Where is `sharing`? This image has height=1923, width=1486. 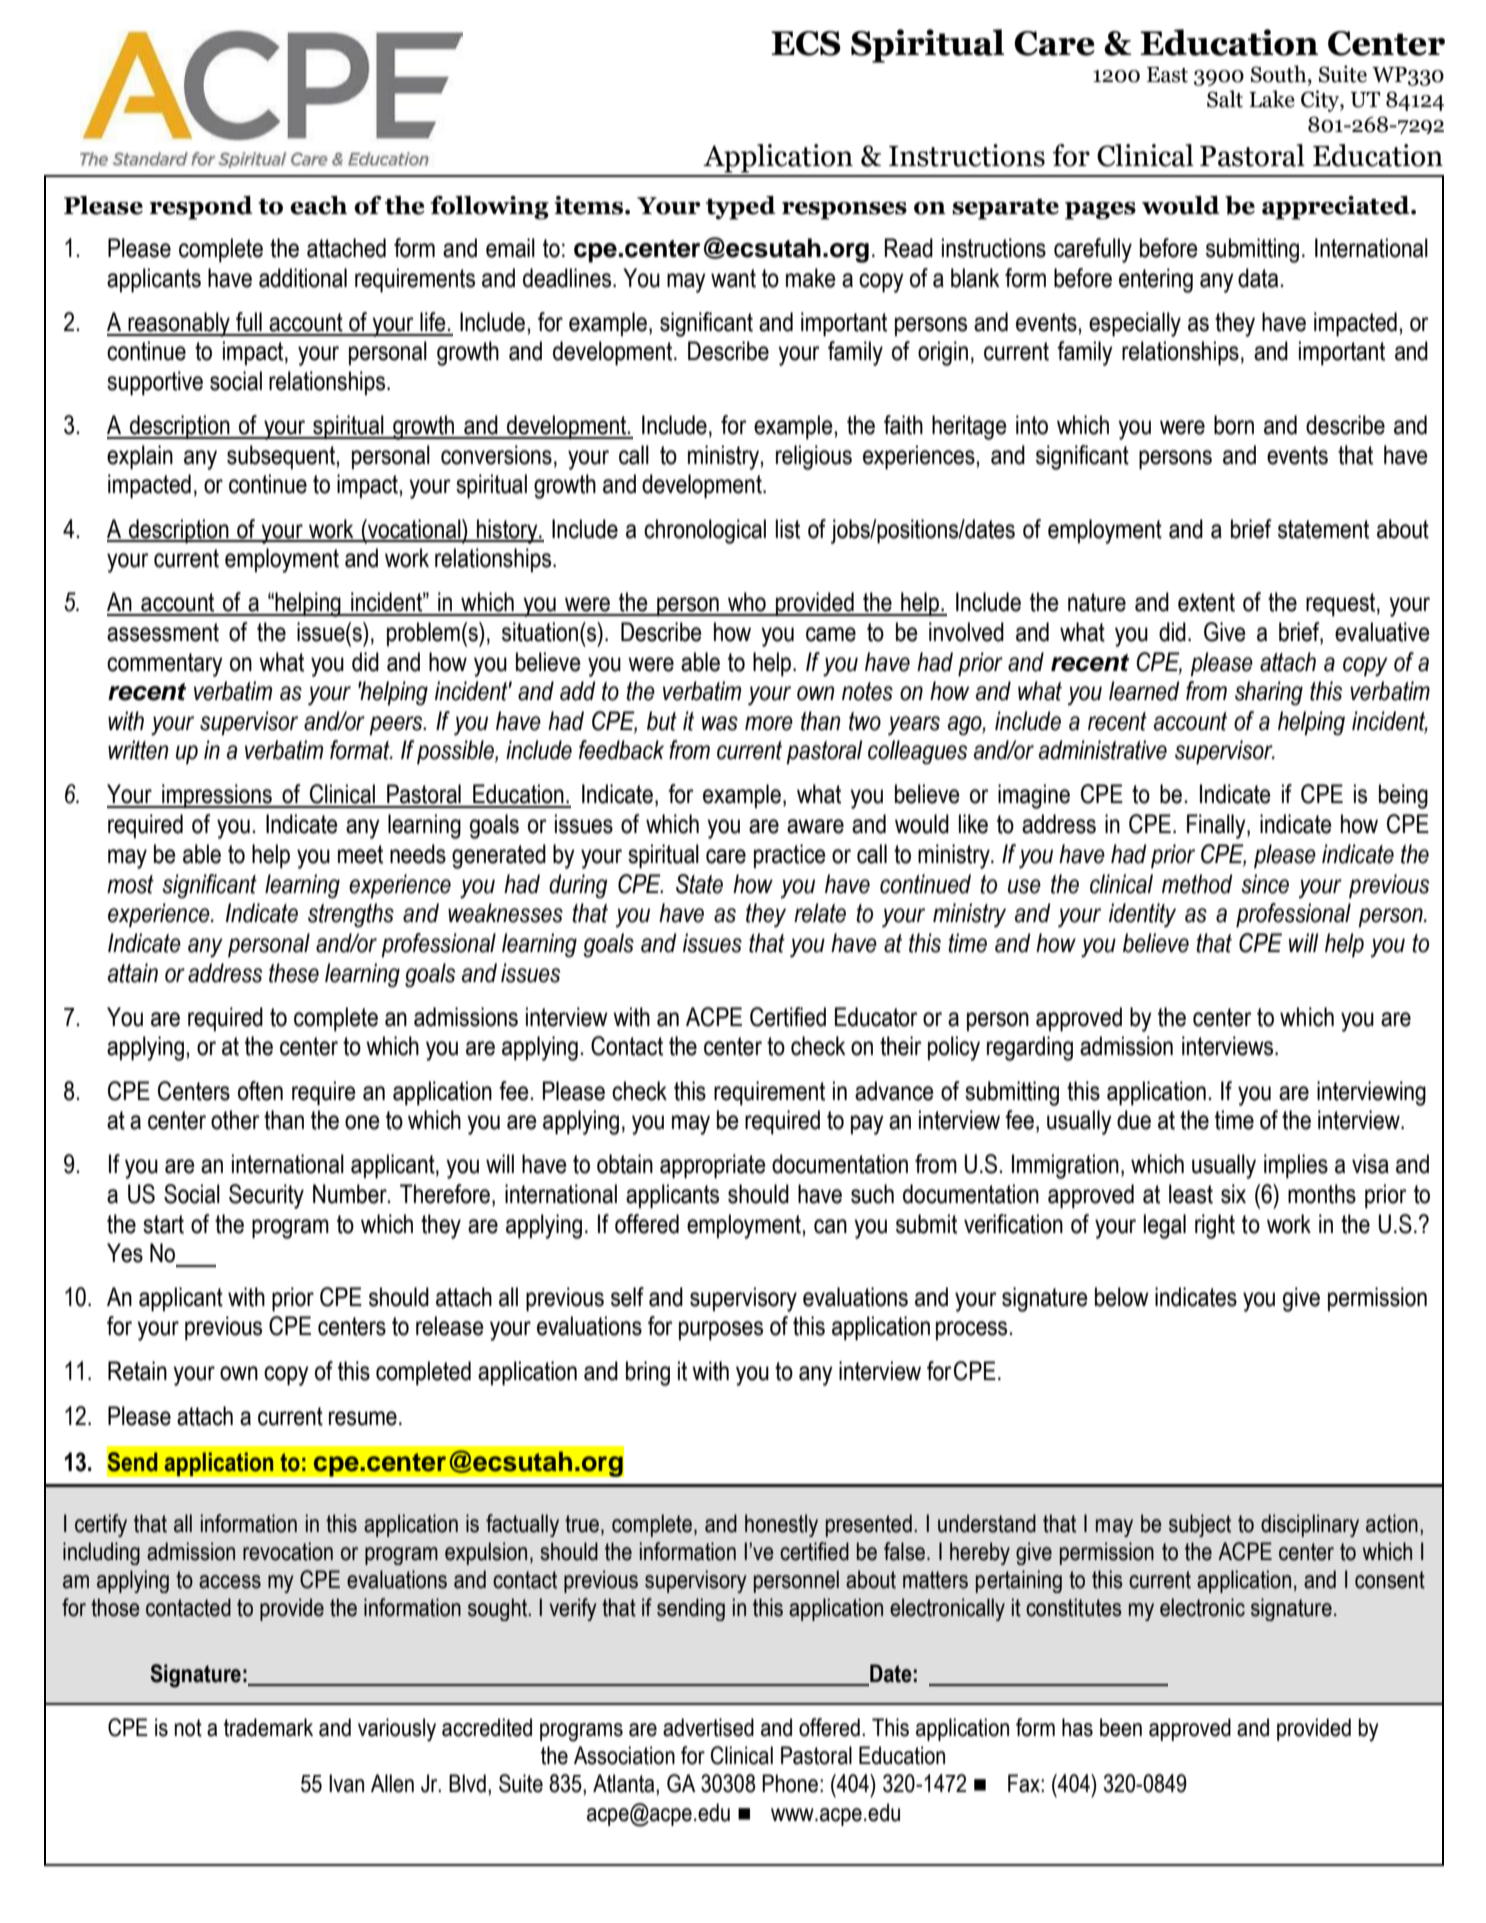
sharing is located at coordinates (1269, 693).
